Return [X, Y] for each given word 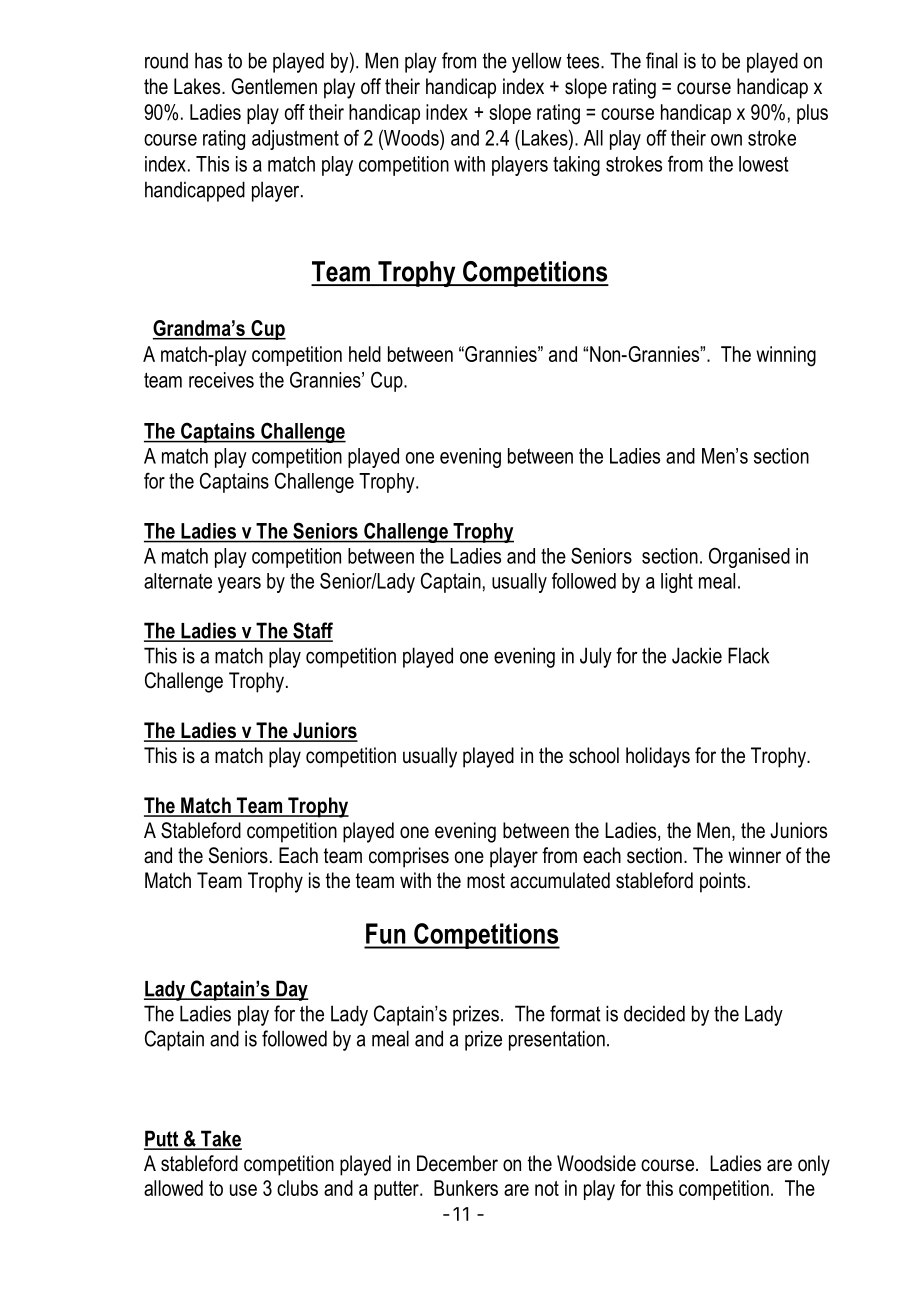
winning [786, 356]
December [457, 1163]
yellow [537, 62]
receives [221, 380]
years [239, 585]
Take [220, 1139]
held [365, 354]
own [726, 140]
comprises [409, 857]
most [486, 881]
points [723, 882]
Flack [748, 655]
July [596, 657]
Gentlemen [274, 86]
